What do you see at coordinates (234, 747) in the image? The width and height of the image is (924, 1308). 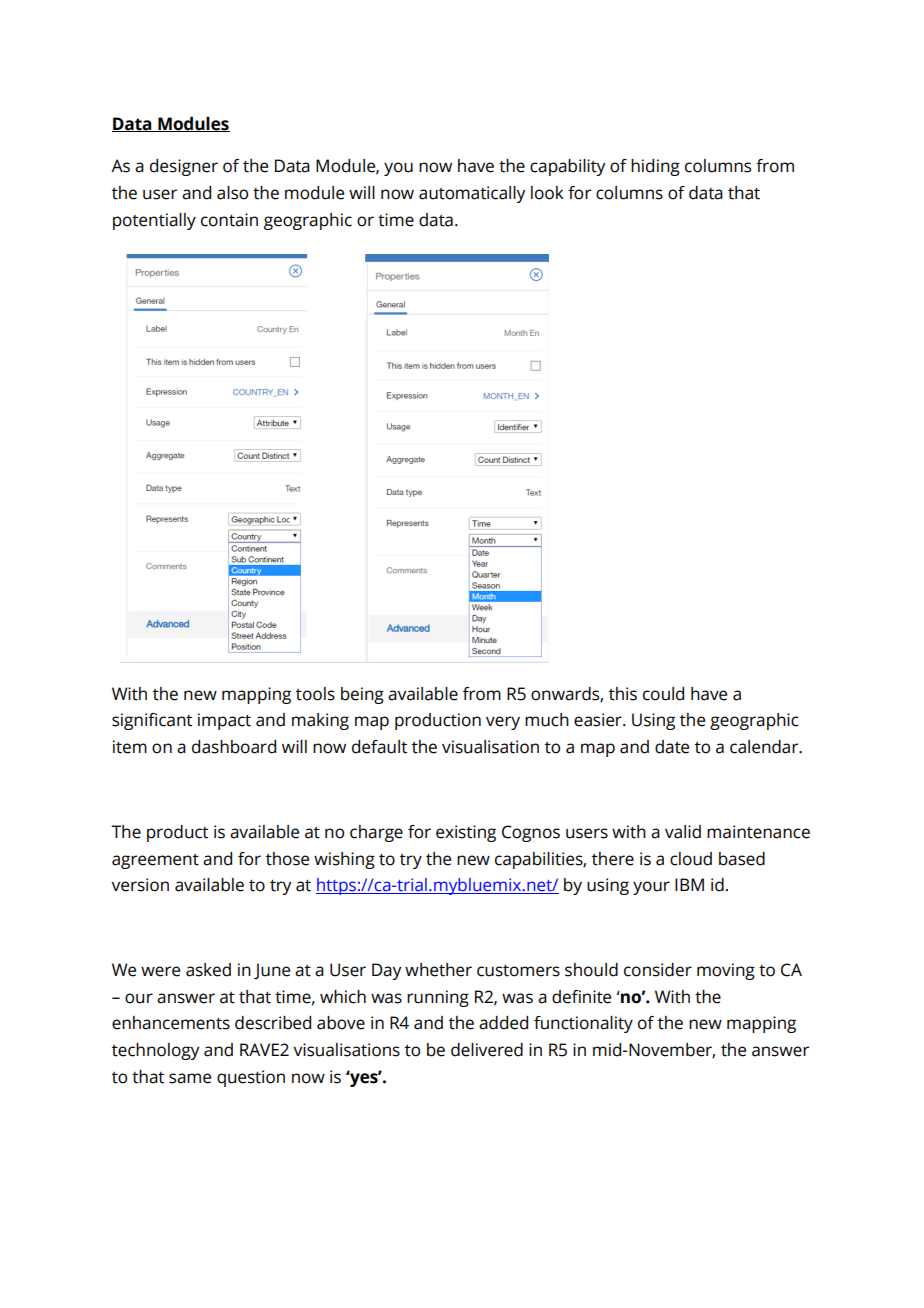 I see `dashboard` at bounding box center [234, 747].
